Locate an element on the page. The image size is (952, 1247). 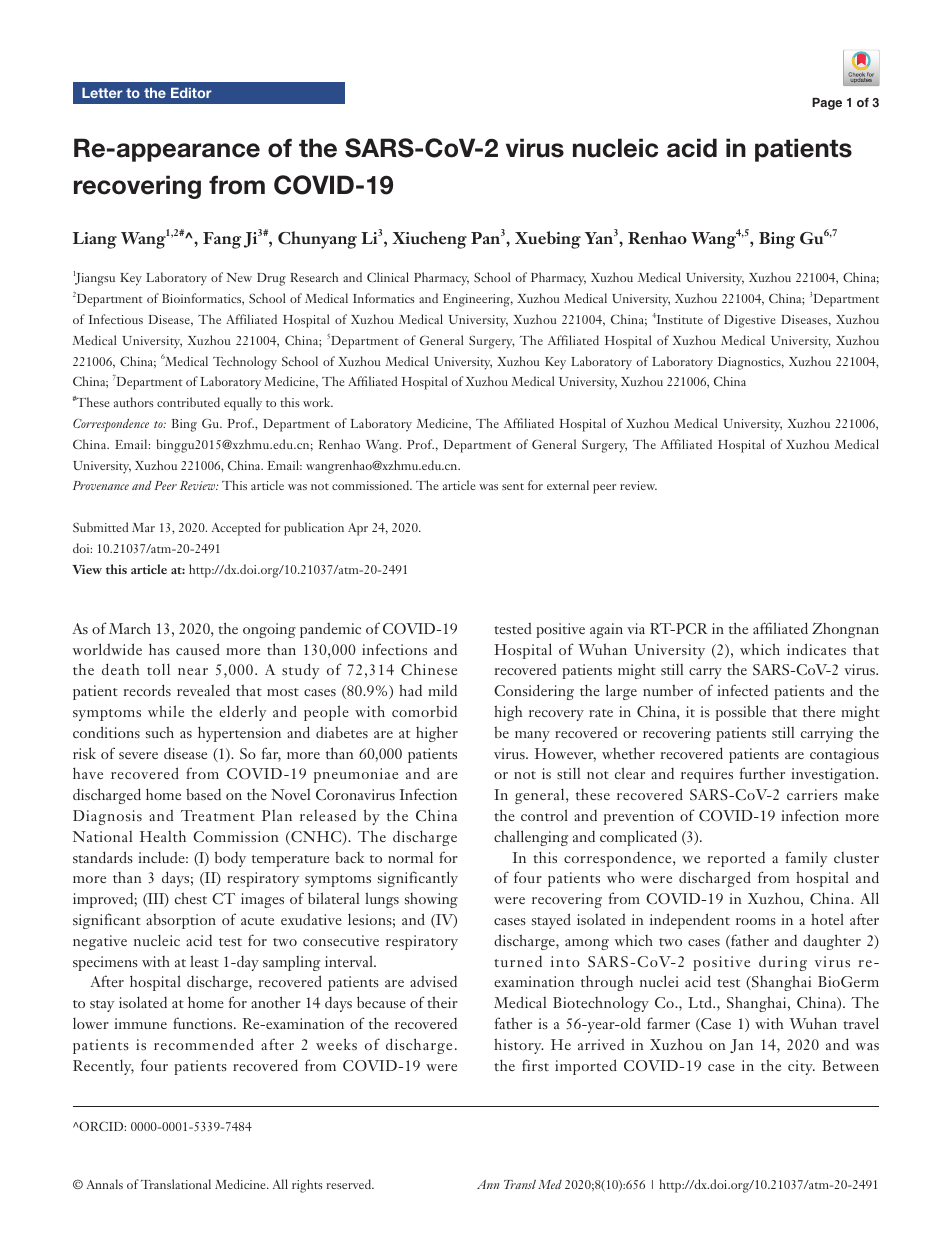
Editor is located at coordinates (191, 93).
